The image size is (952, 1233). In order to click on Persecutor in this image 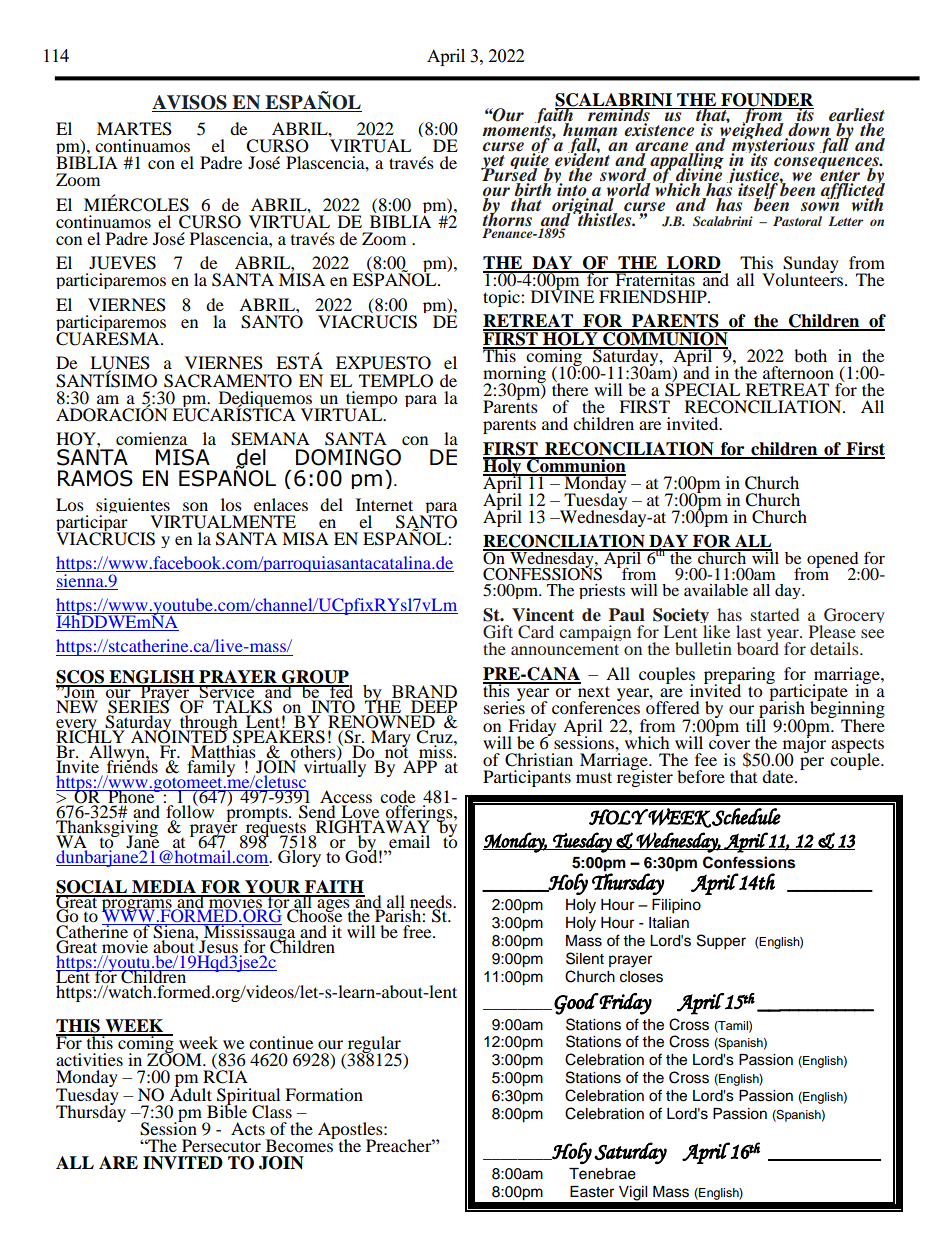, I will do `click(221, 1145)`.
